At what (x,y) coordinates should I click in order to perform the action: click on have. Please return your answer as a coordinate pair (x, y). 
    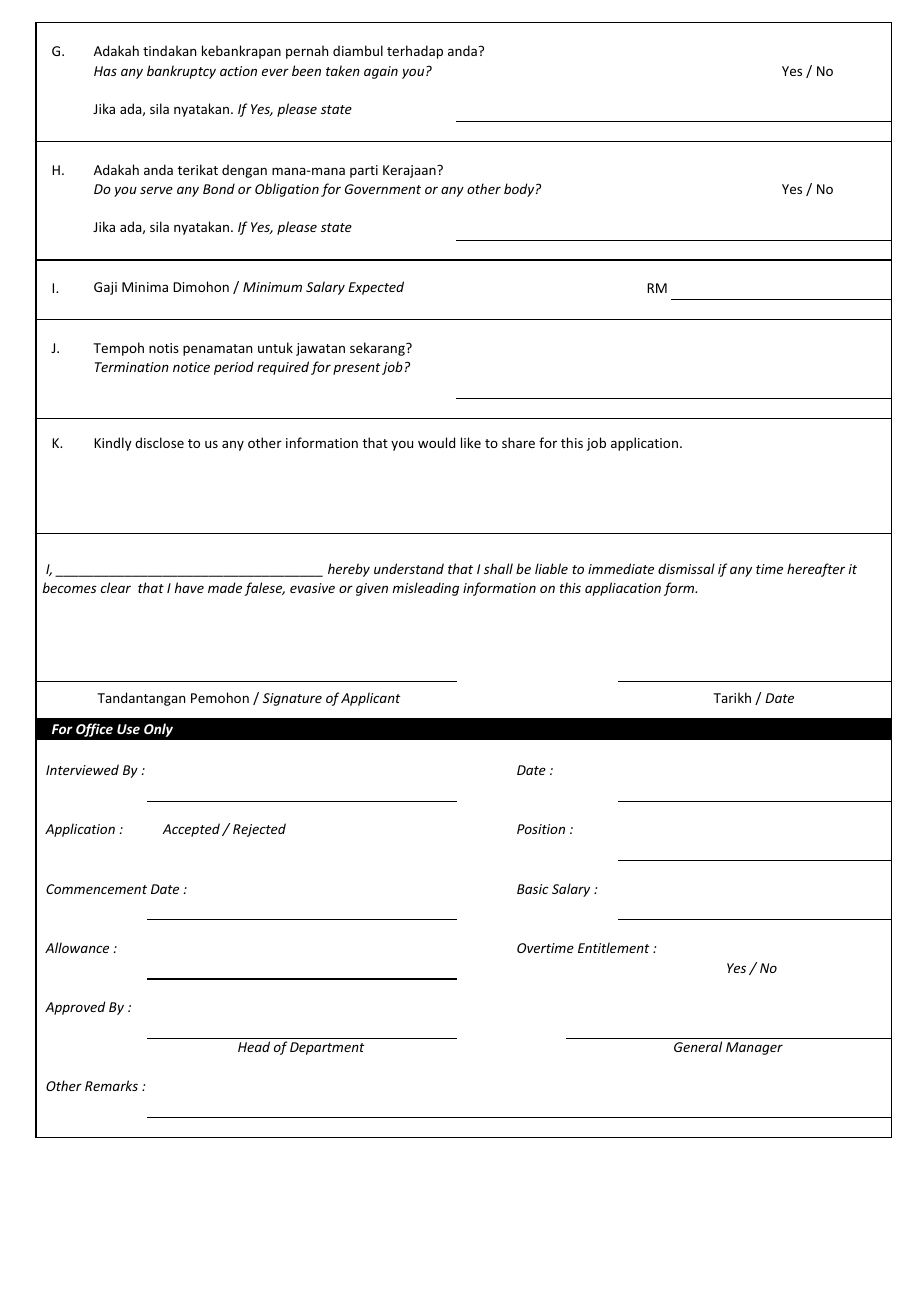
    Looking at the image, I should click on (189, 587).
